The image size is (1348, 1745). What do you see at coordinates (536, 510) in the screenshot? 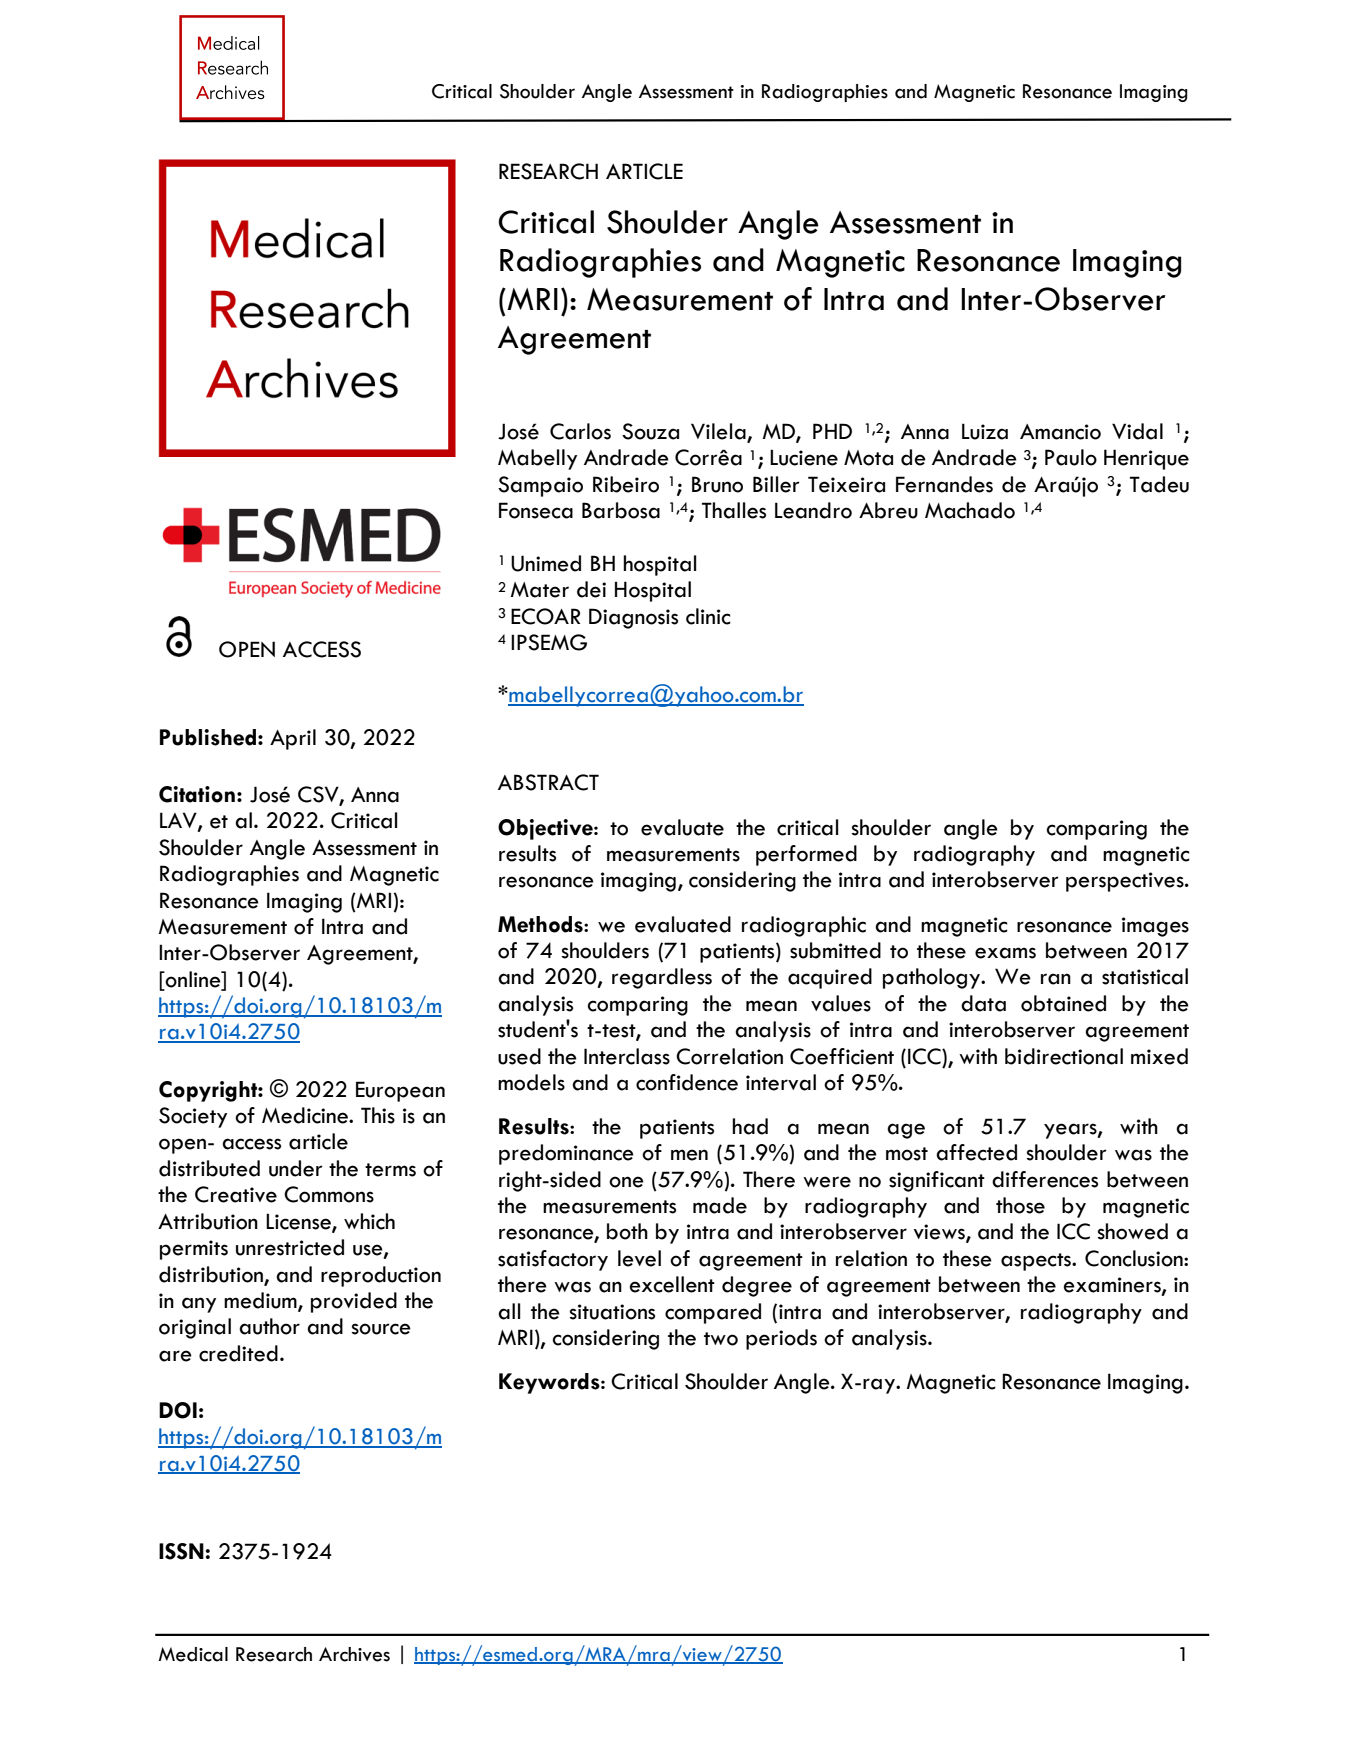
I see `Fonseca` at bounding box center [536, 510].
